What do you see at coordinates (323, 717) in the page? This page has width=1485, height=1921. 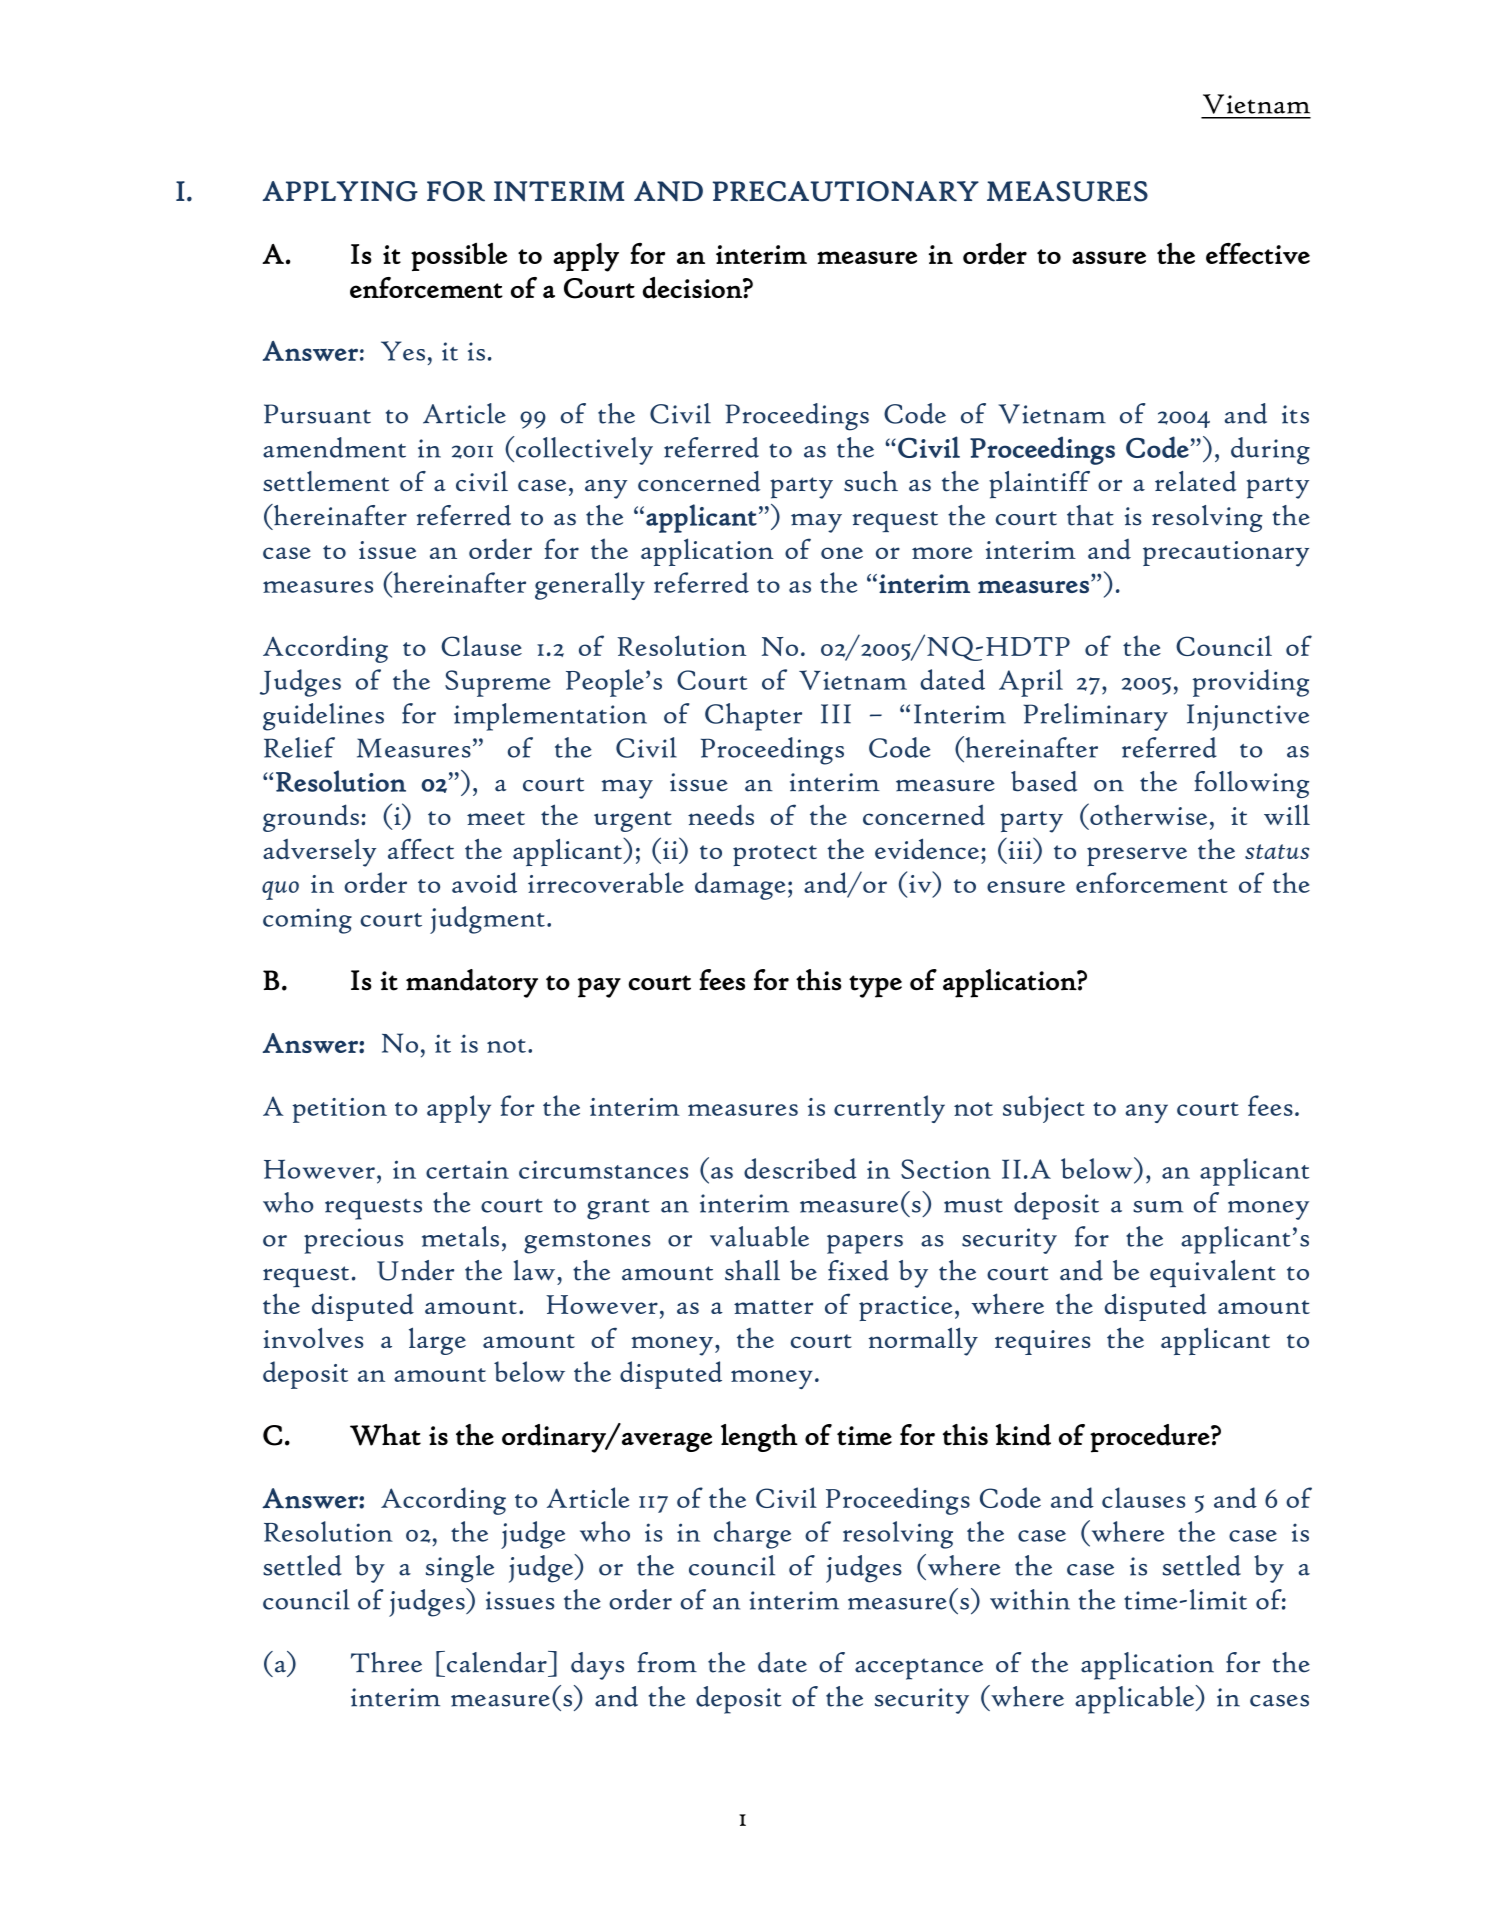 I see `guidelines` at bounding box center [323, 717].
